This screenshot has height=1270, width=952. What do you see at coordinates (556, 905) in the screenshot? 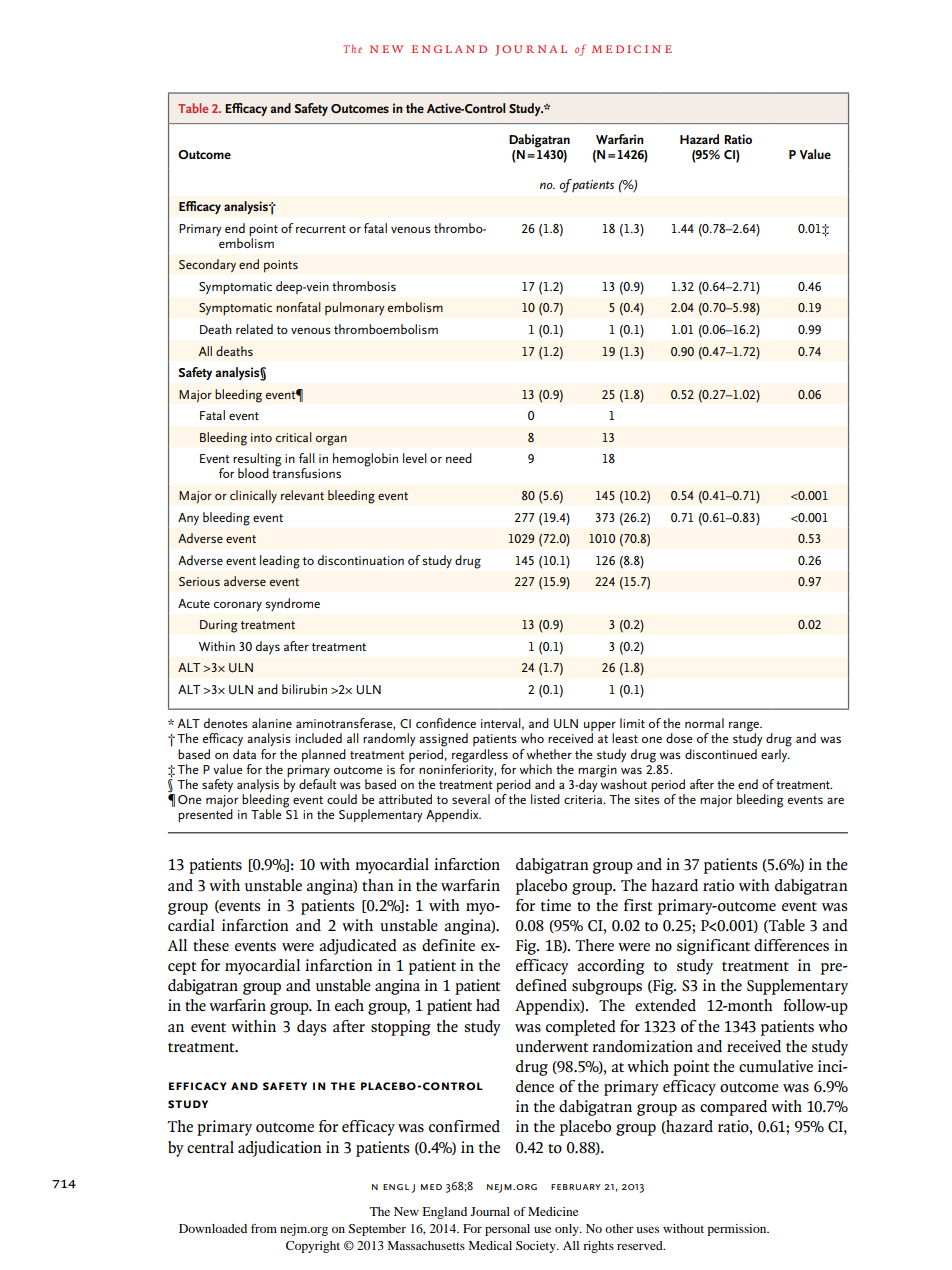
I see `time` at bounding box center [556, 905].
